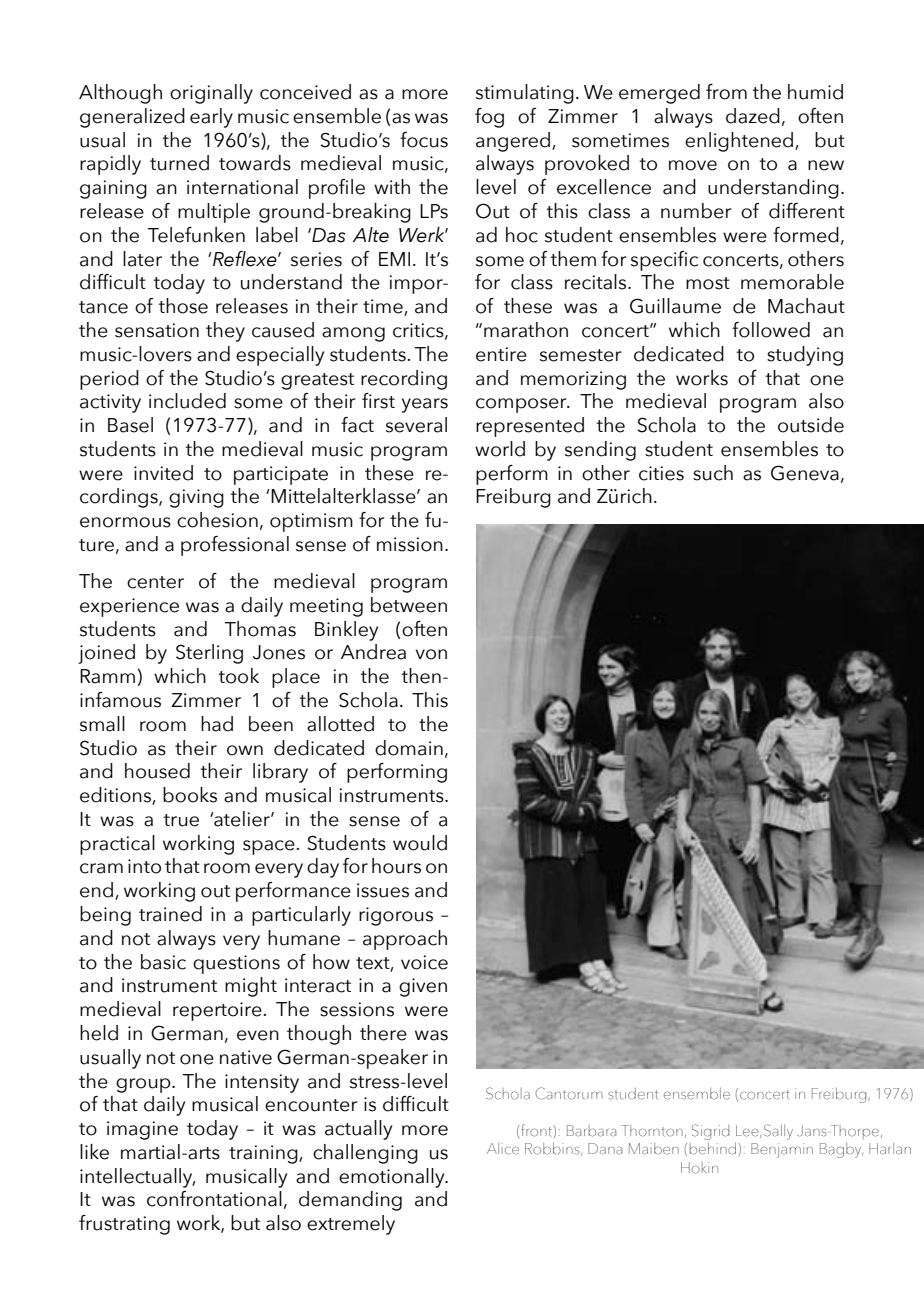 The width and height of the page is (924, 1311). What do you see at coordinates (503, 1149) in the page?
I see `Alice` at bounding box center [503, 1149].
